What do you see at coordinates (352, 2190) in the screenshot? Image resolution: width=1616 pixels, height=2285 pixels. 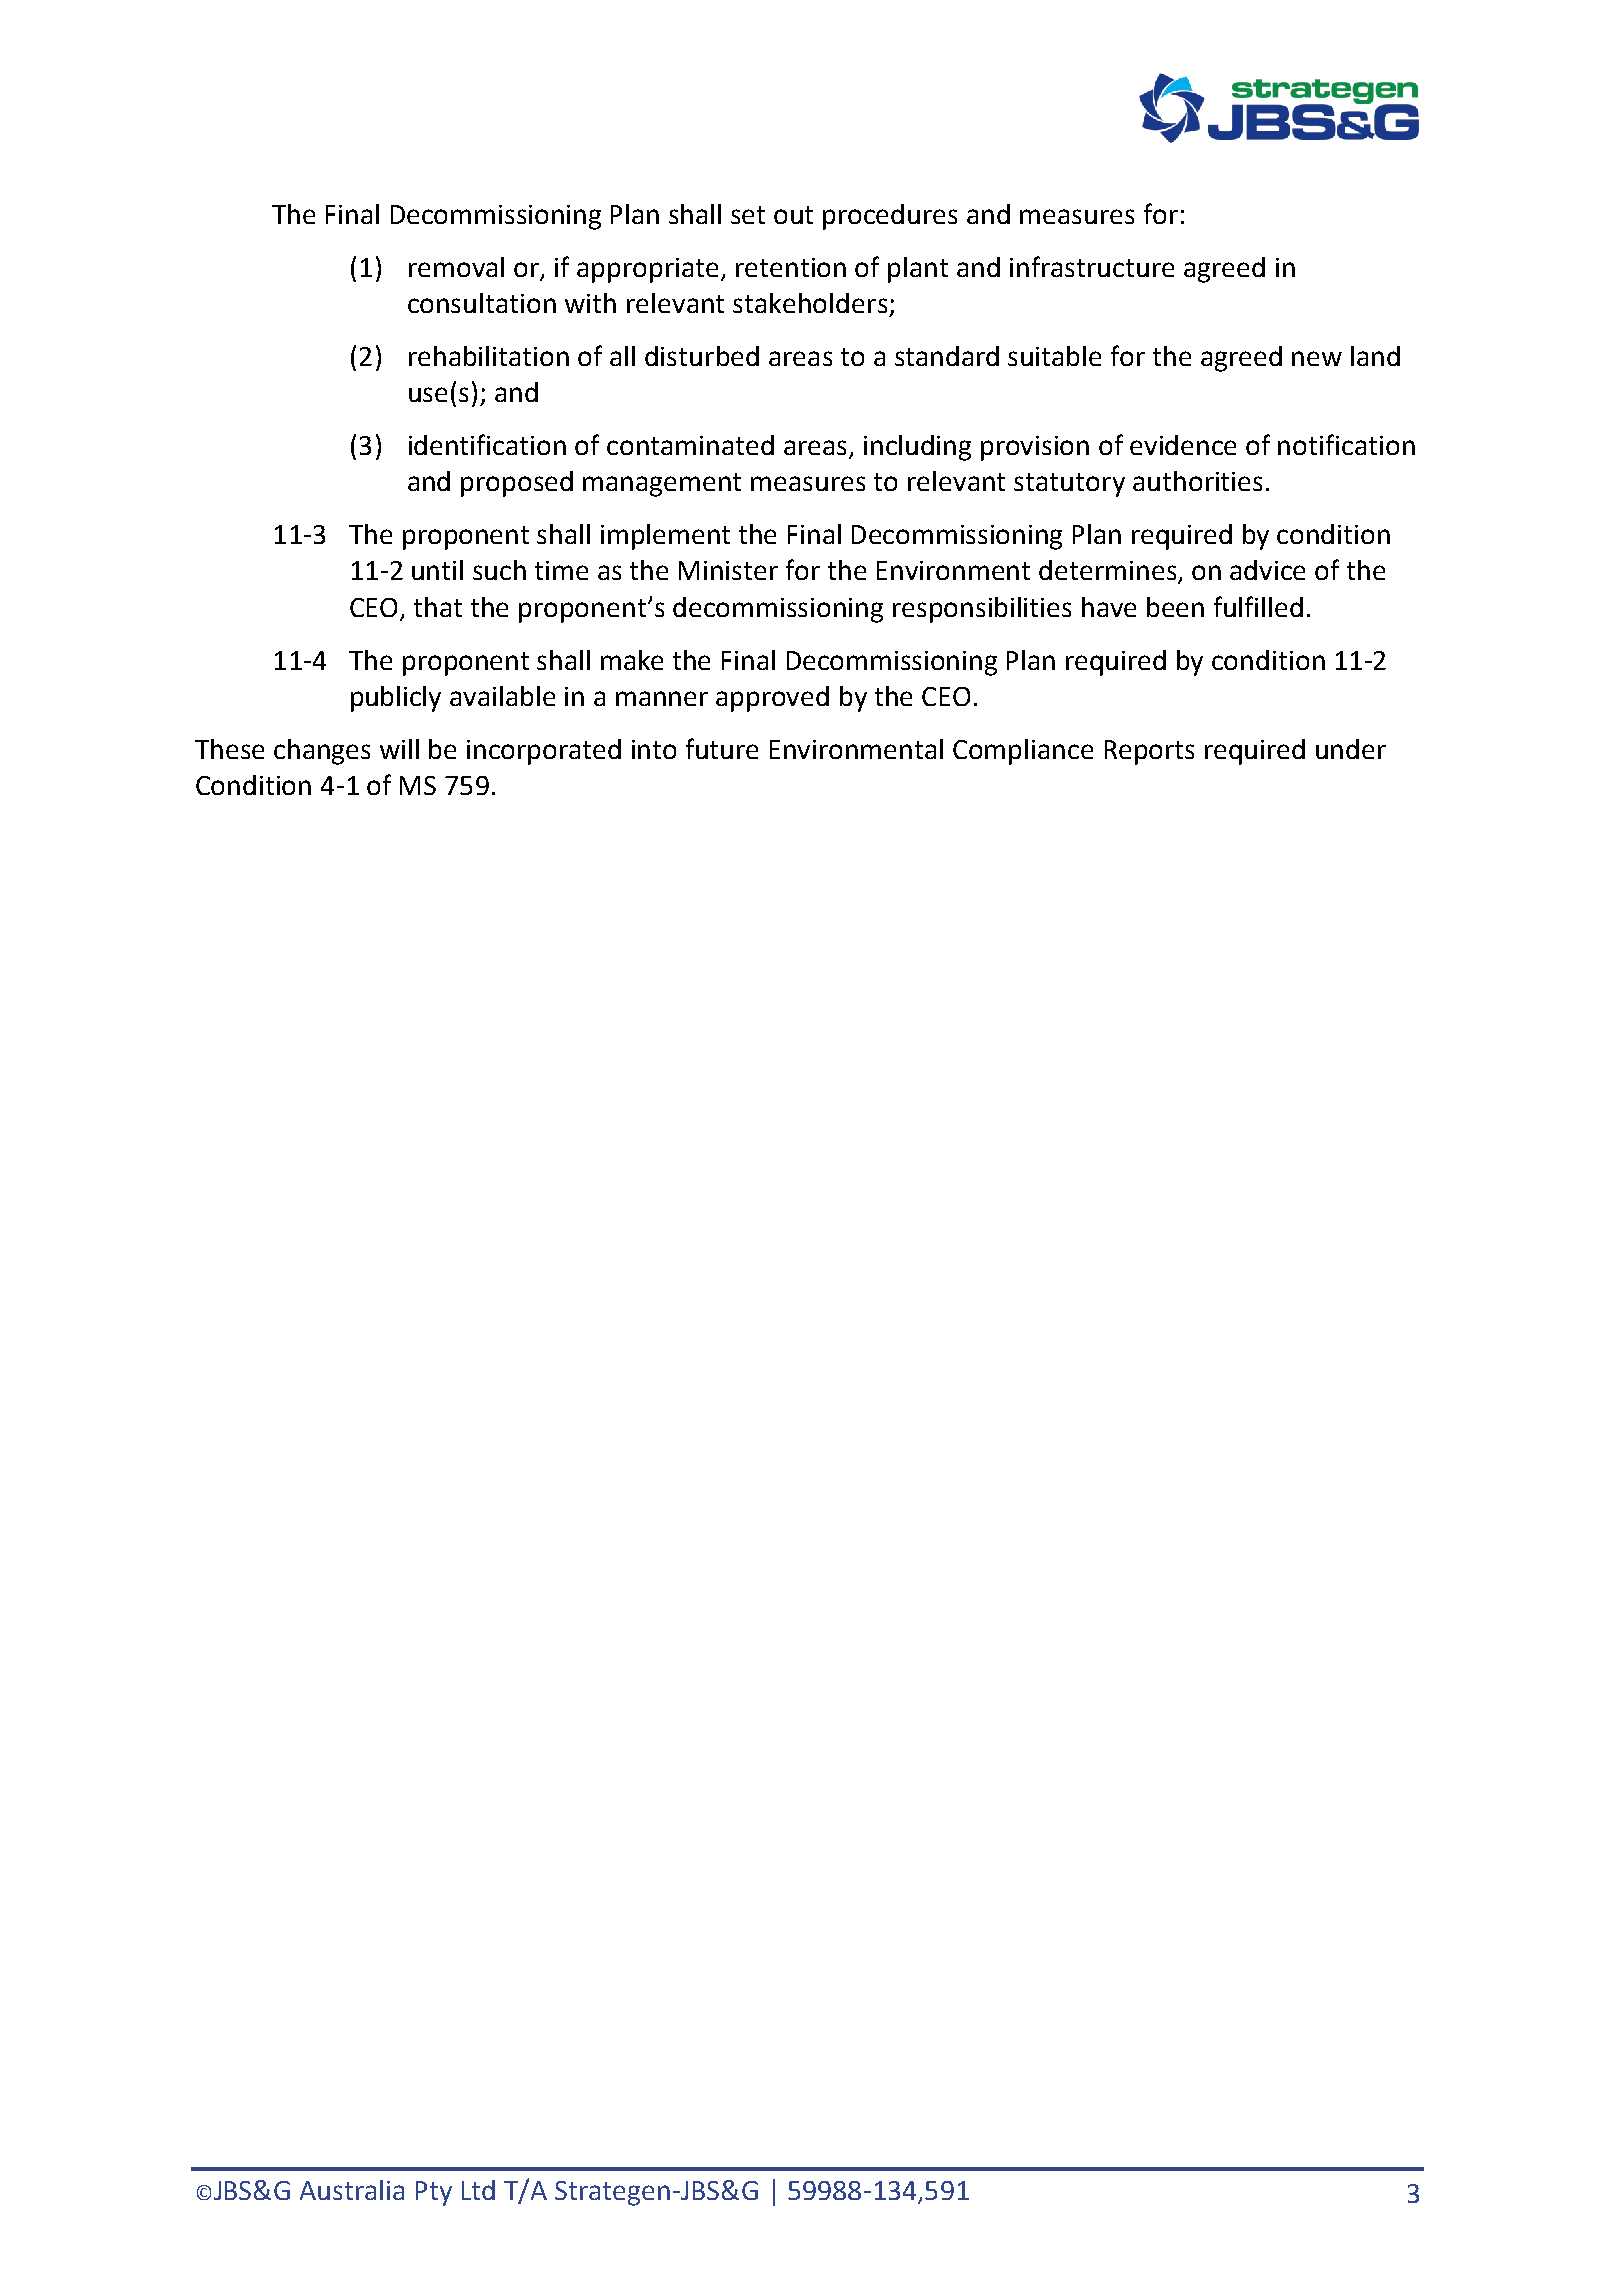 I see `Australia` at bounding box center [352, 2190].
